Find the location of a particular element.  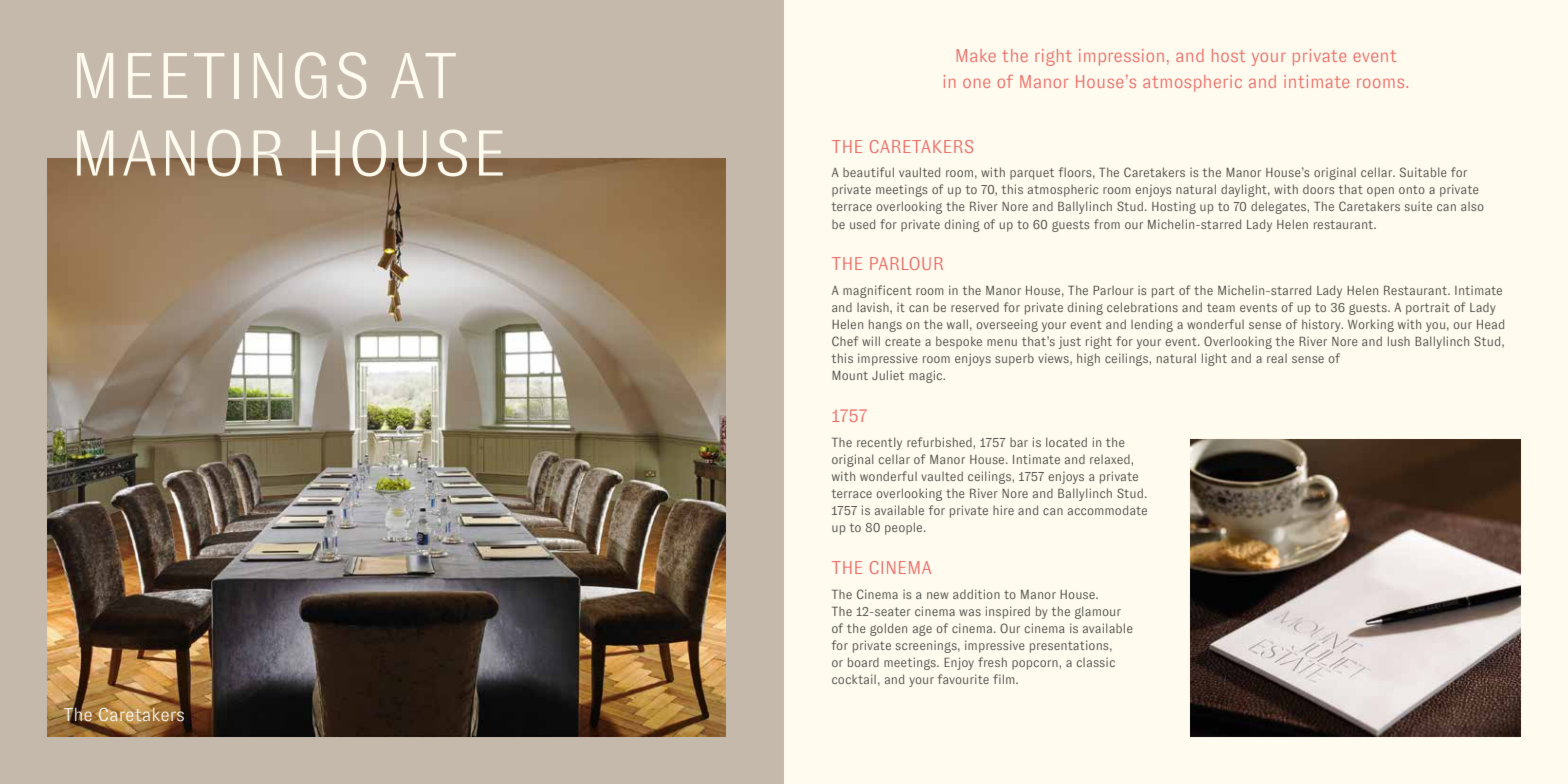

magic is located at coordinates (927, 376).
